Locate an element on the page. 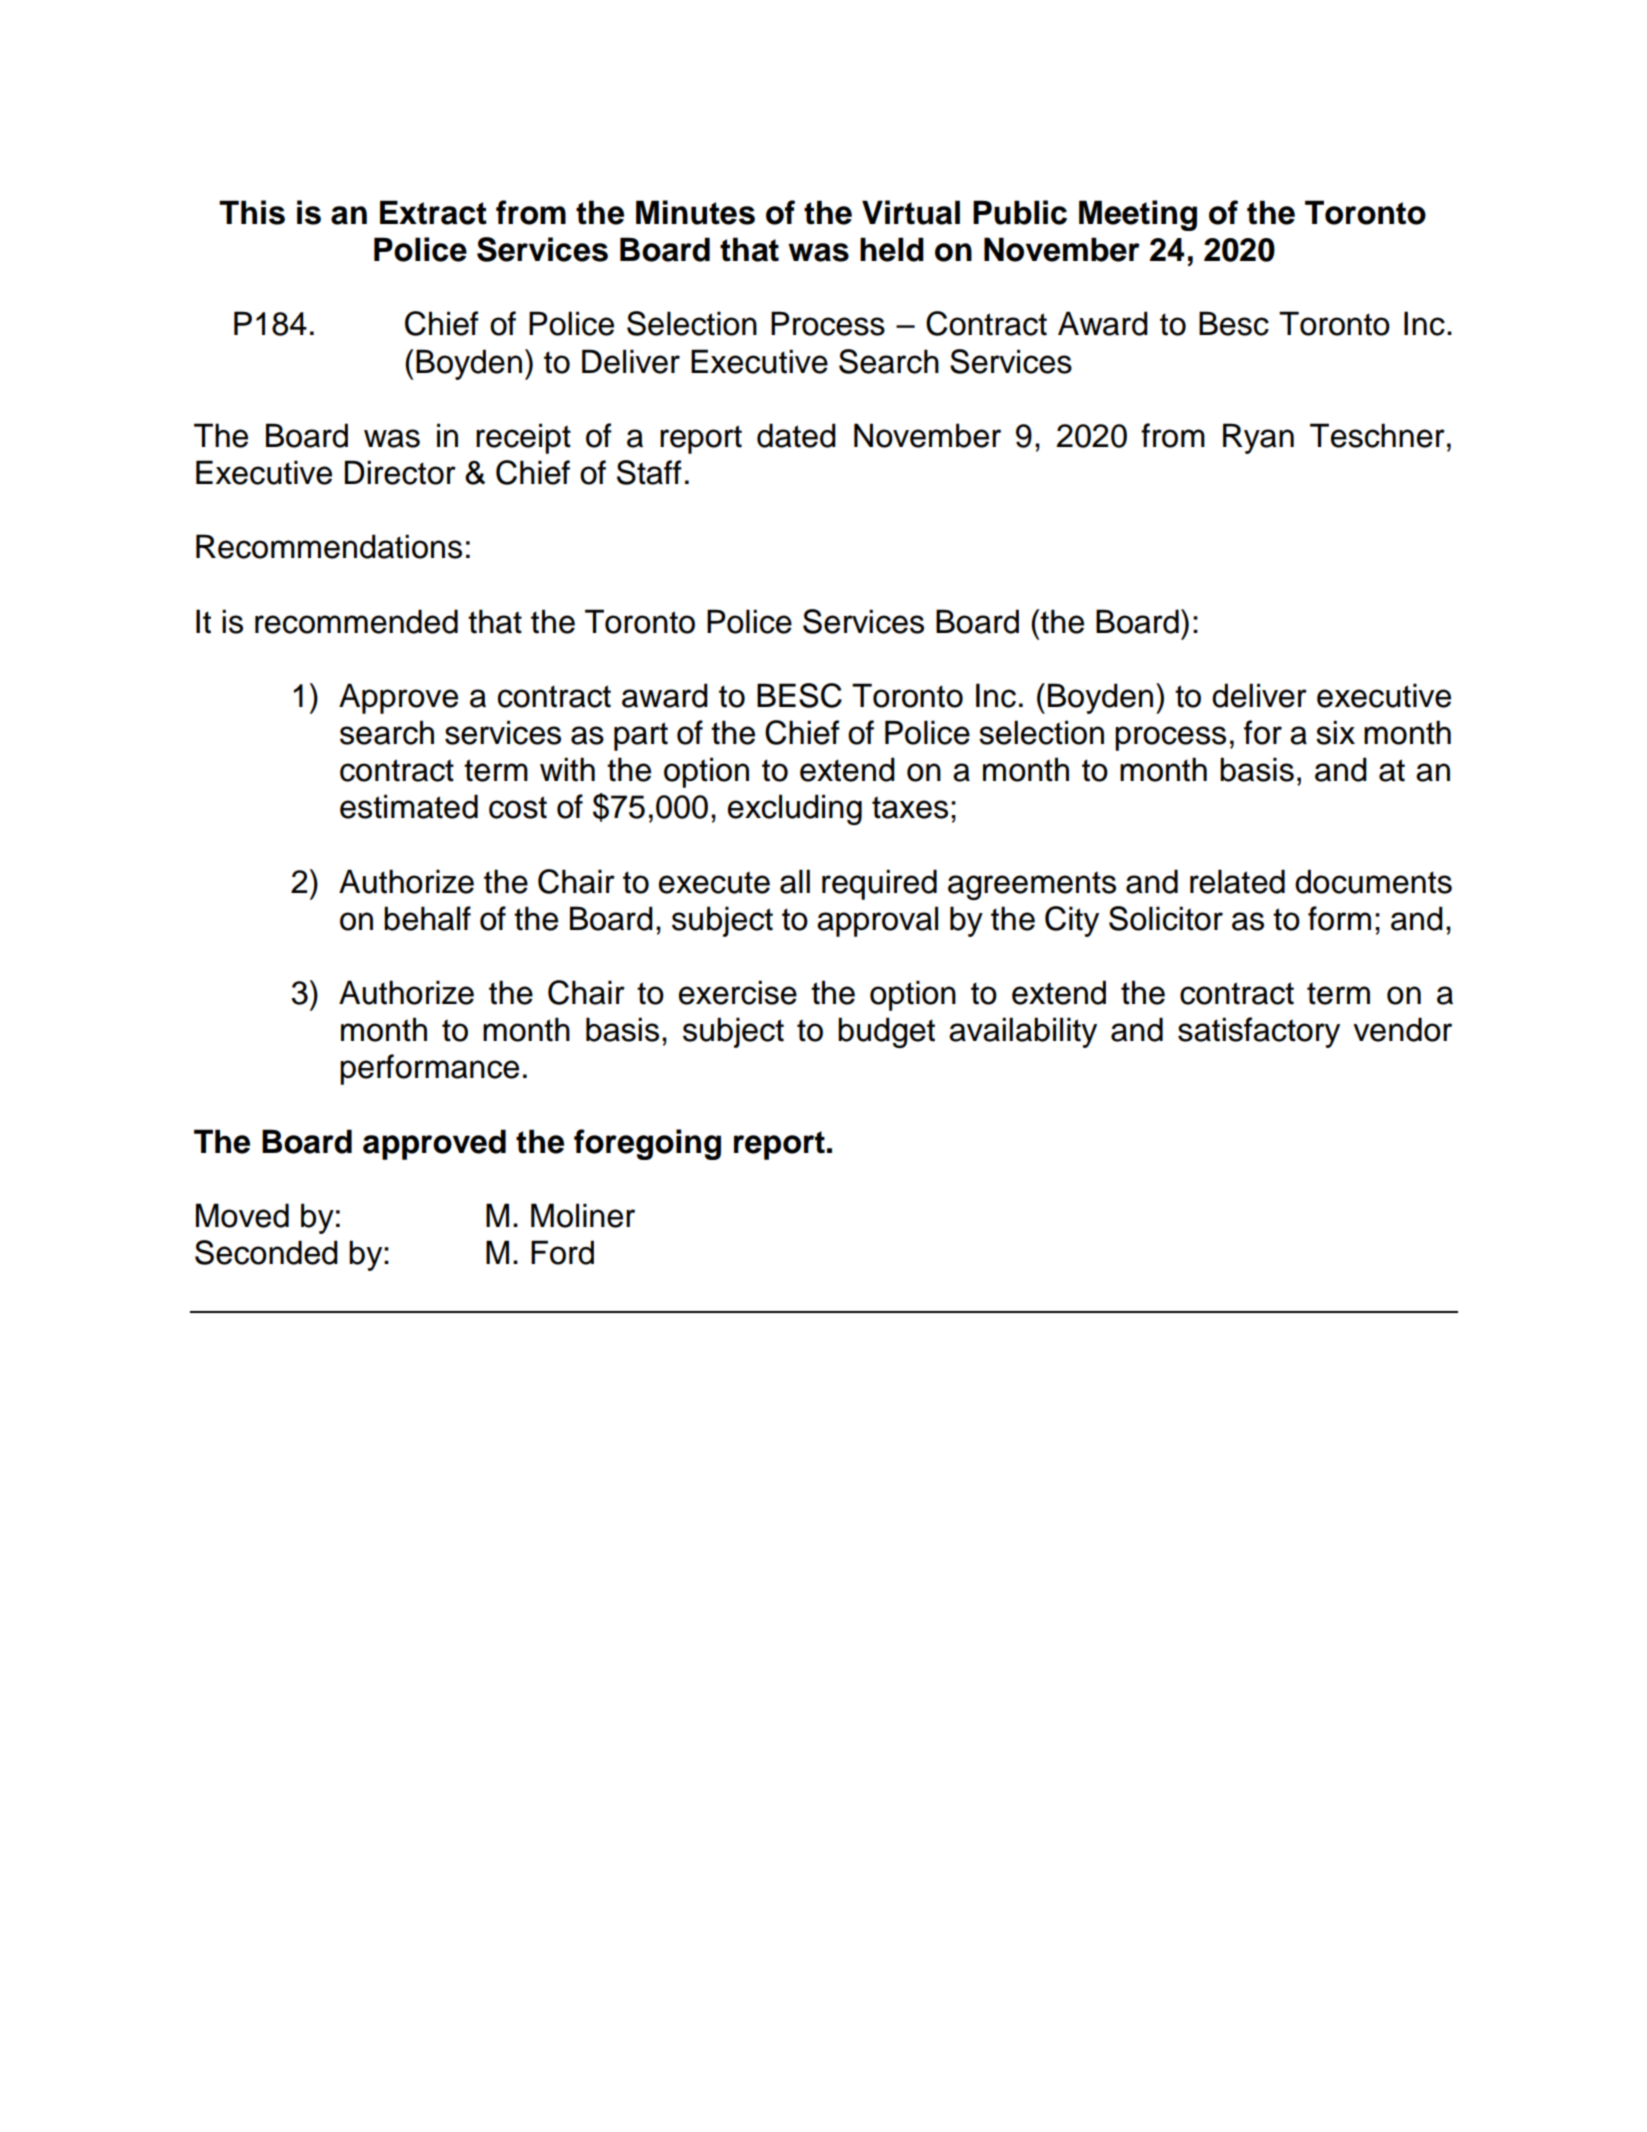 Image resolution: width=1647 pixels, height=2132 pixels. satisfactory is located at coordinates (1259, 1032).
